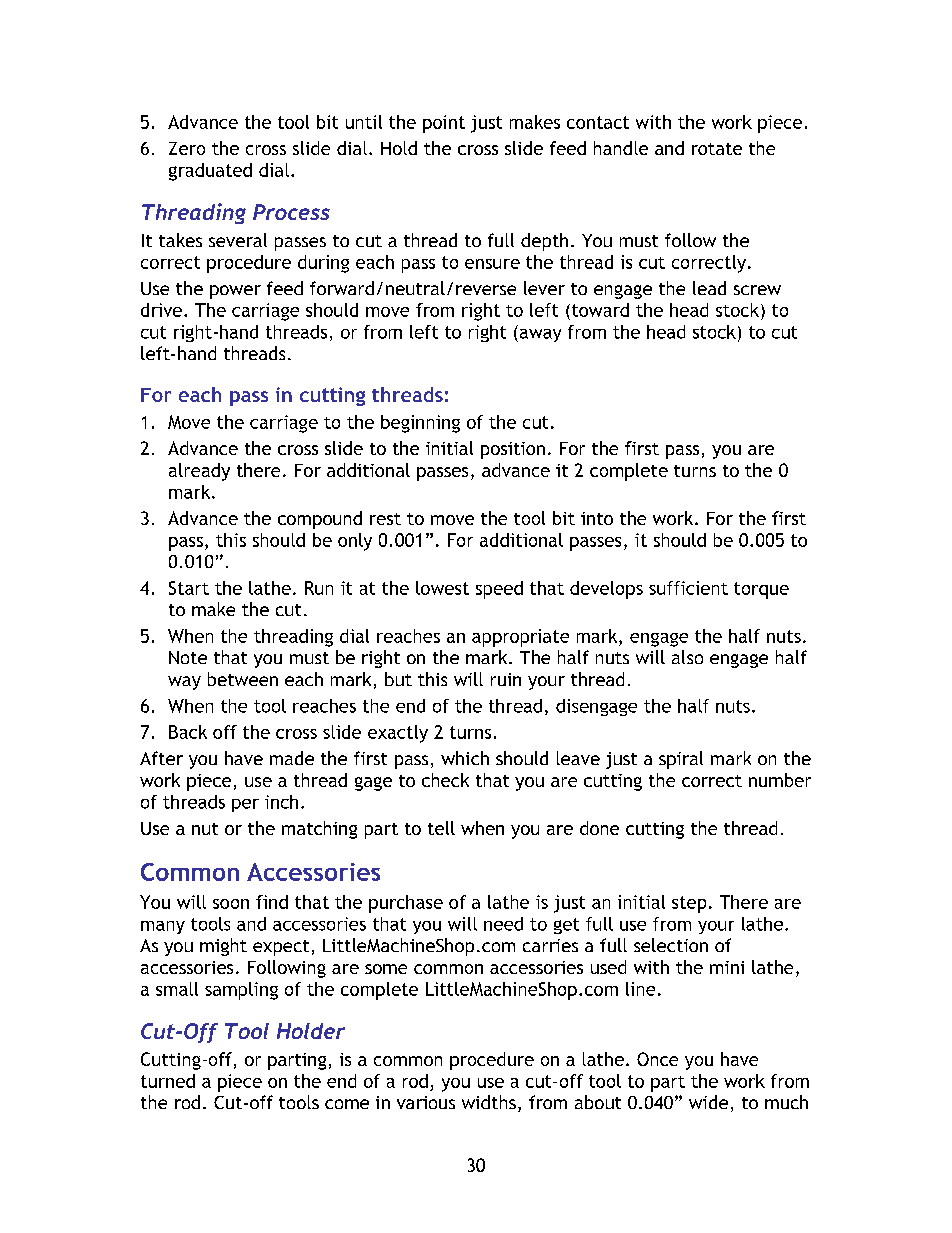 The image size is (952, 1233). What do you see at coordinates (168, 1081) in the page?
I see `turned` at bounding box center [168, 1081].
